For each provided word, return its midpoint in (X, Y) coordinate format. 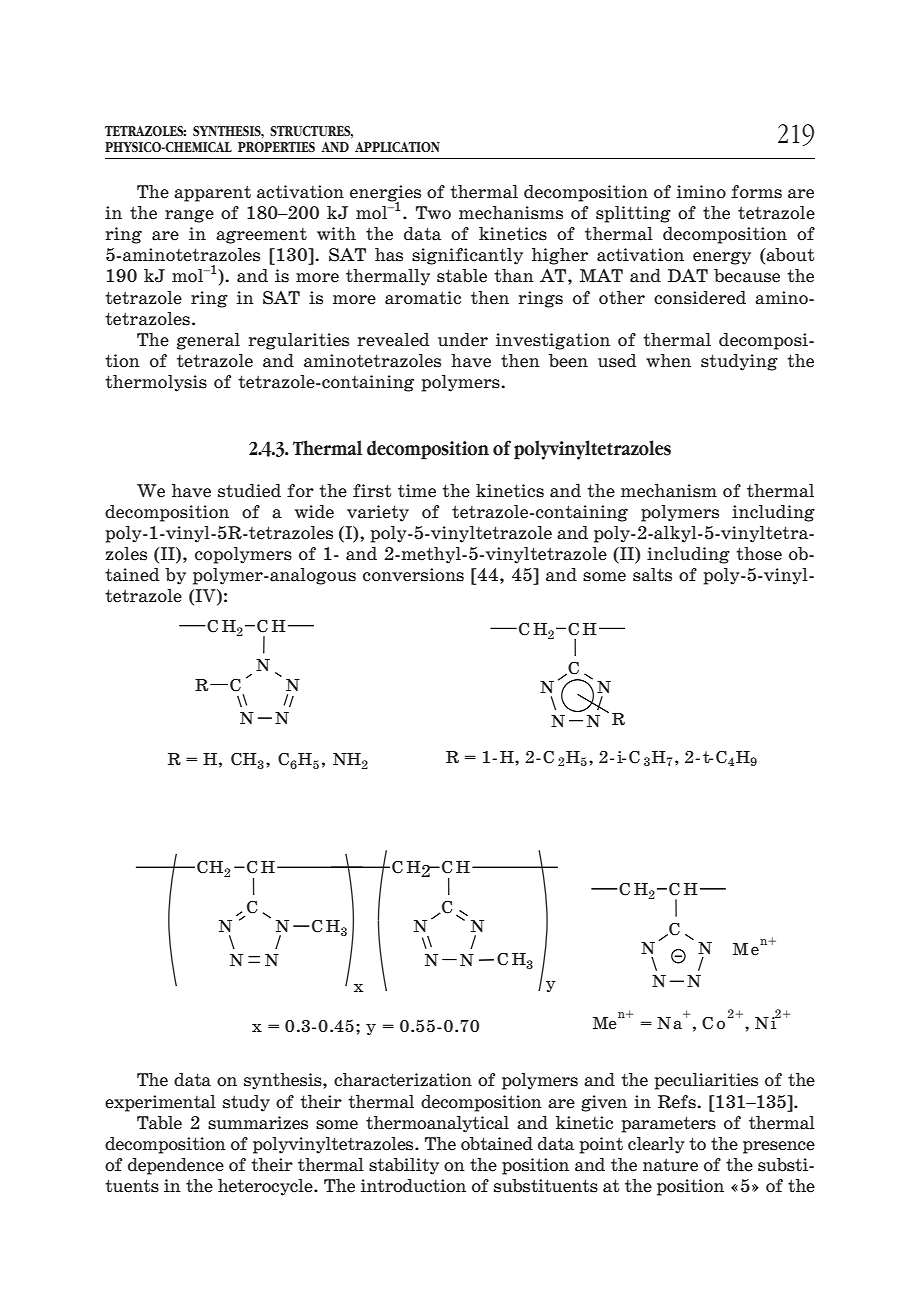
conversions (413, 575)
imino (701, 192)
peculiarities (706, 1081)
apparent (212, 193)
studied (249, 491)
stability (404, 1166)
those (759, 554)
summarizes (258, 1123)
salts (652, 575)
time (417, 491)
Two (433, 213)
